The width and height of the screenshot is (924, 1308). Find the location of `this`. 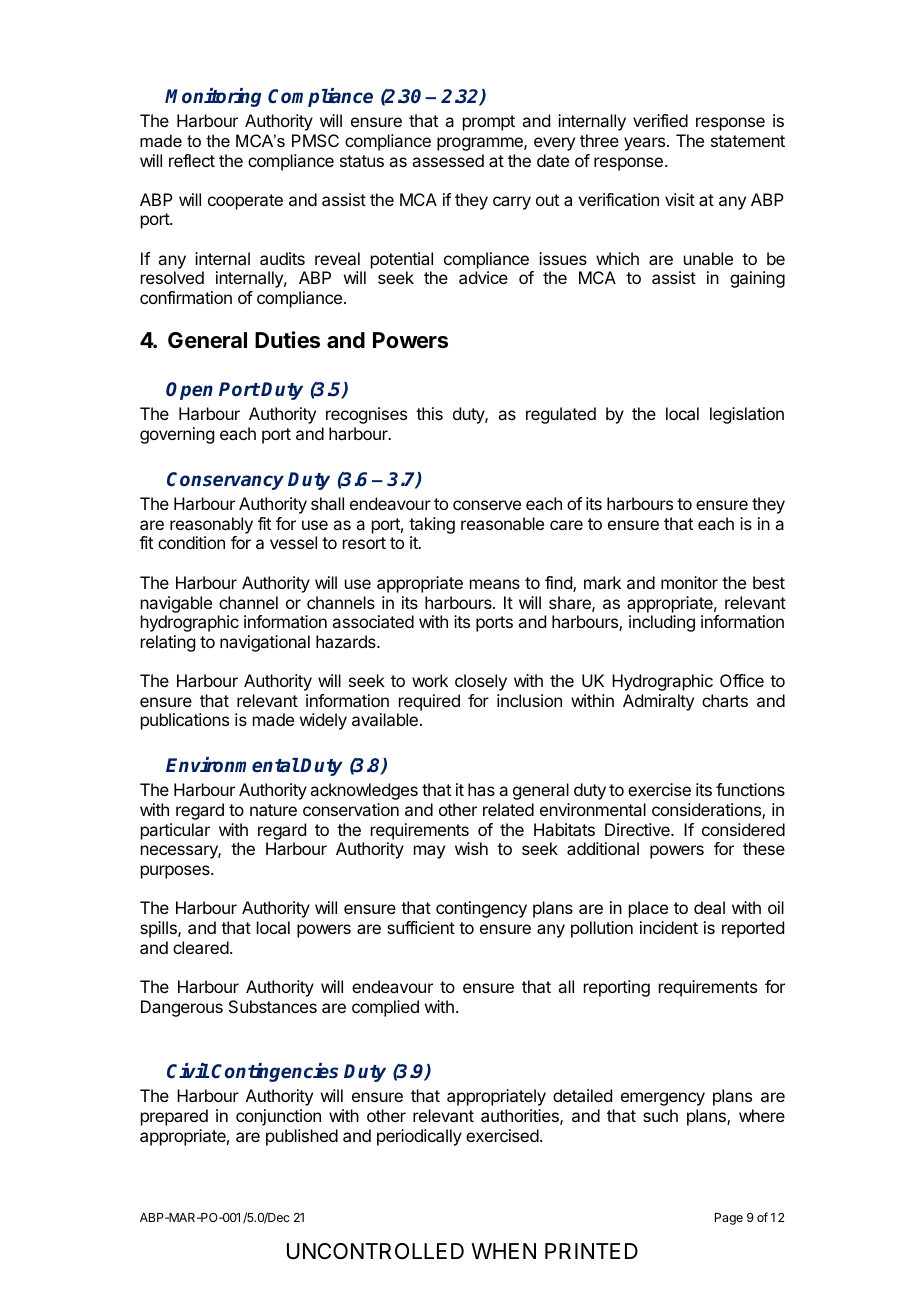

this is located at coordinates (429, 413).
